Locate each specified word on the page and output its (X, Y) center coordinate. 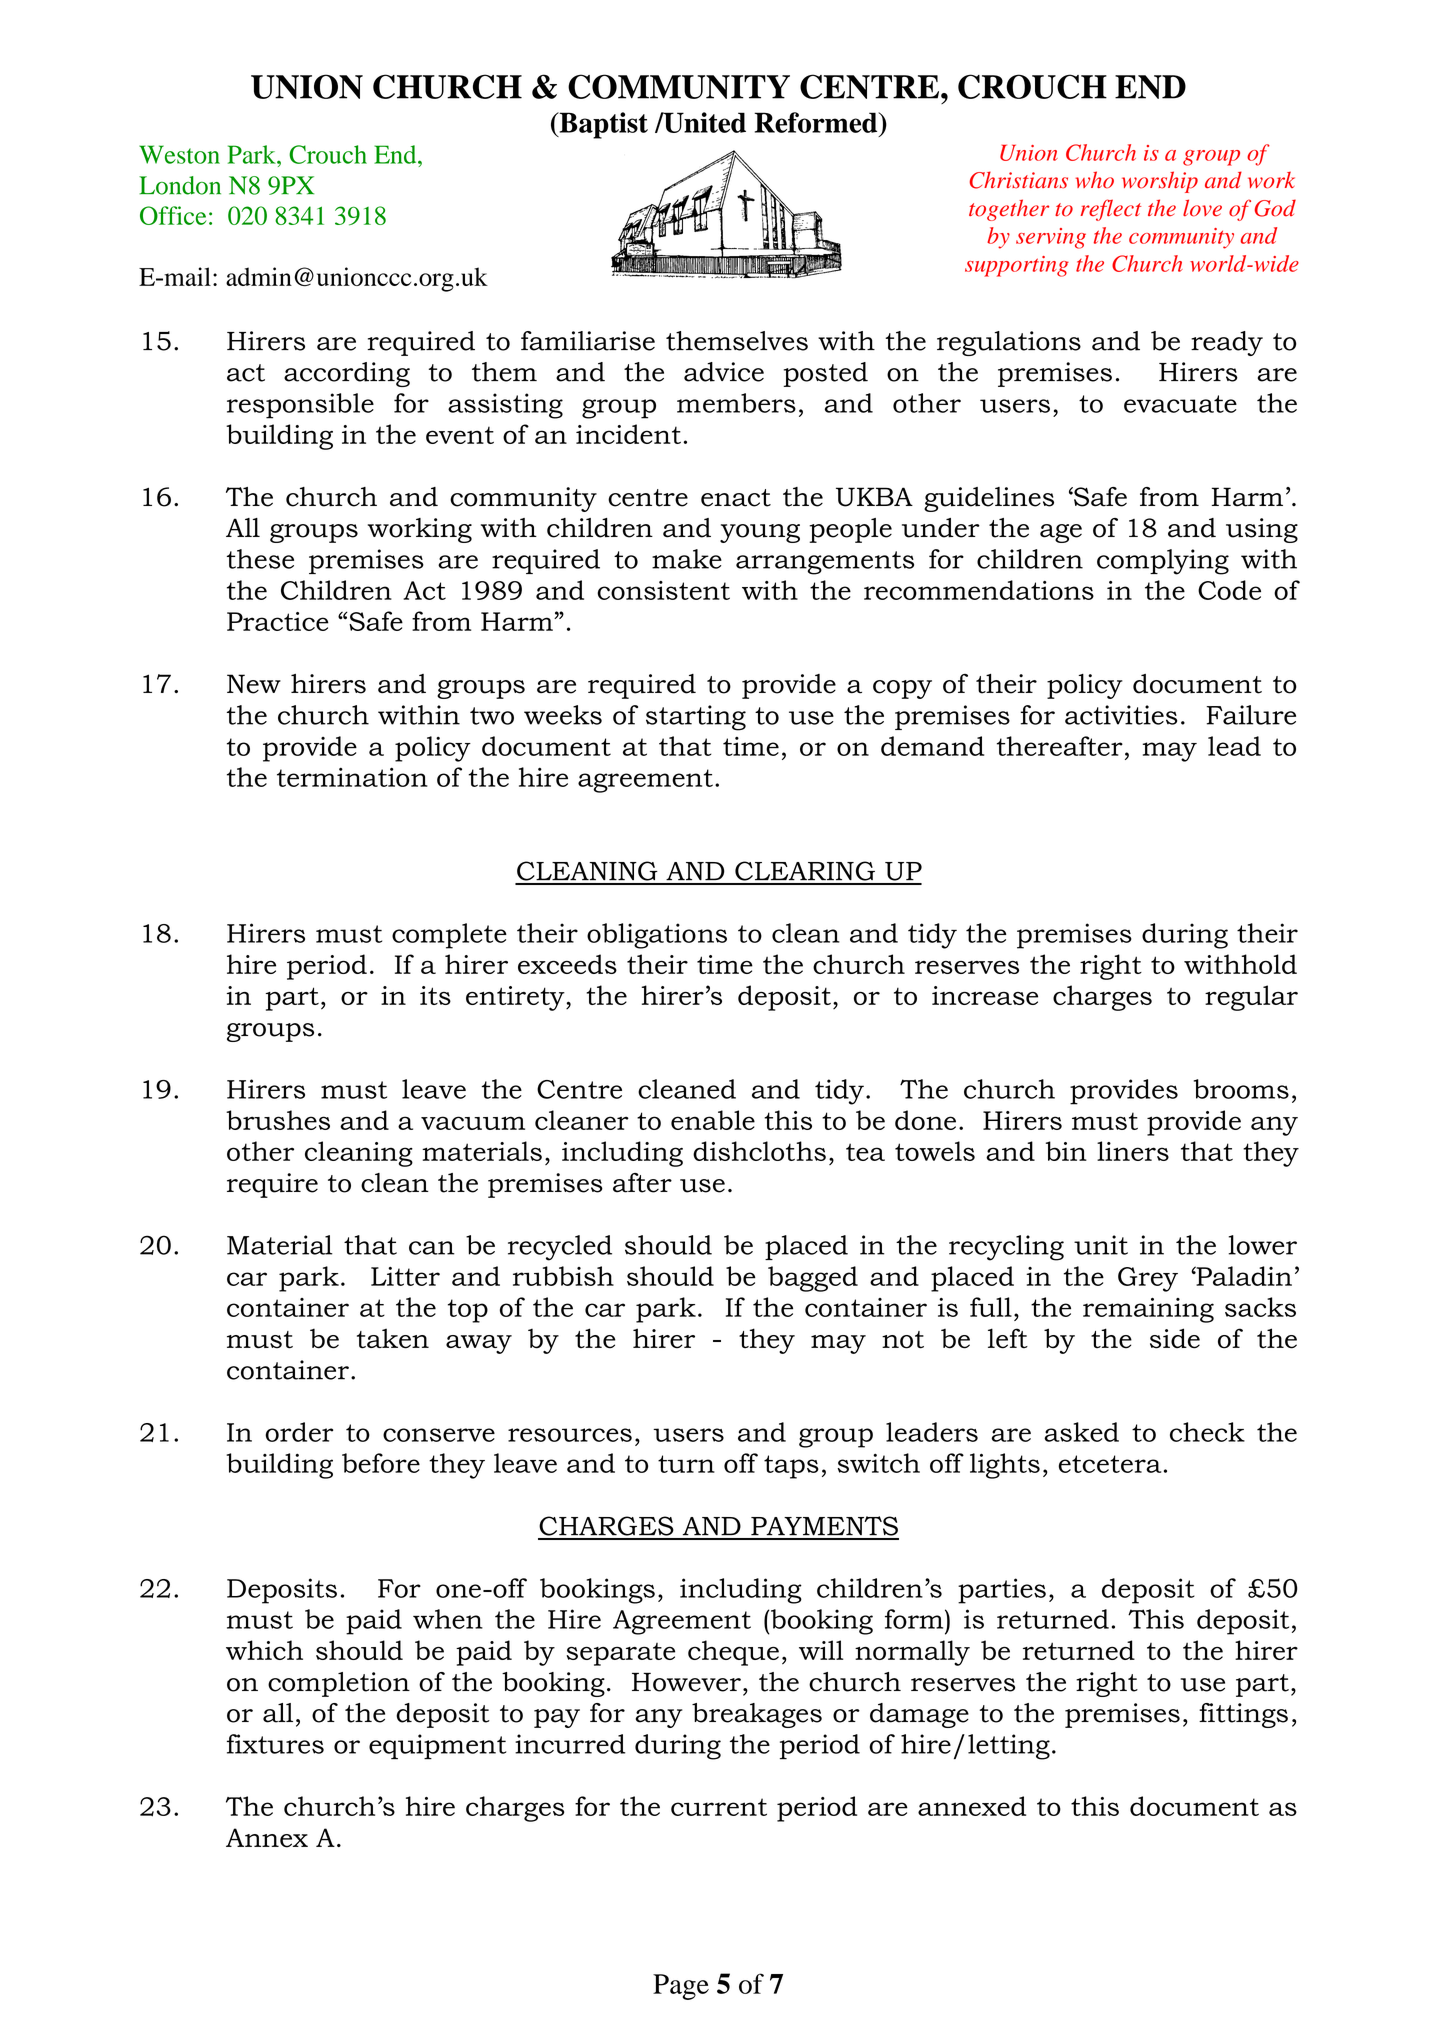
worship (1160, 182)
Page (681, 1987)
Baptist (602, 125)
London (180, 185)
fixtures (275, 1744)
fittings (1243, 1715)
